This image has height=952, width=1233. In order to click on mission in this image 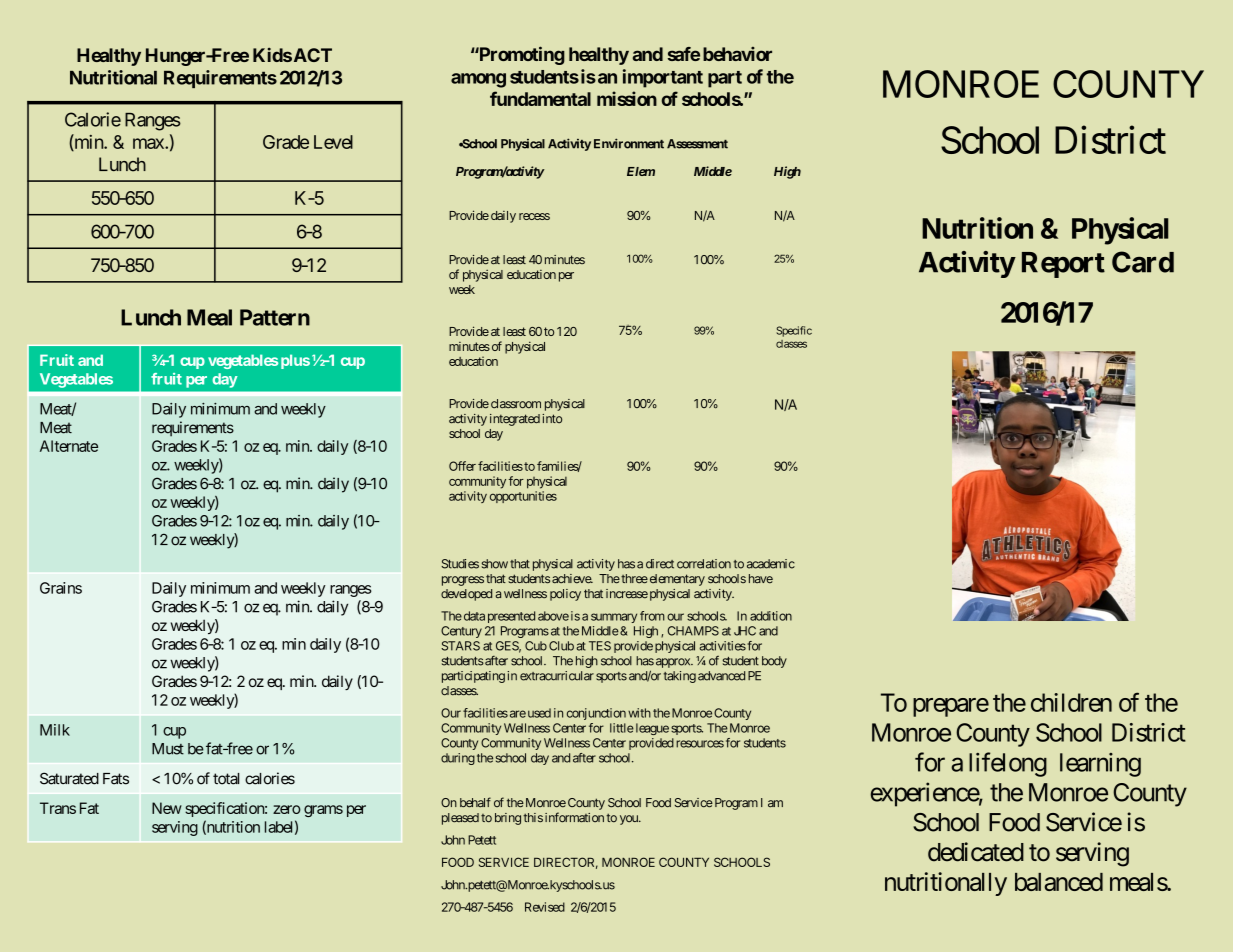, I will do `click(627, 98)`.
